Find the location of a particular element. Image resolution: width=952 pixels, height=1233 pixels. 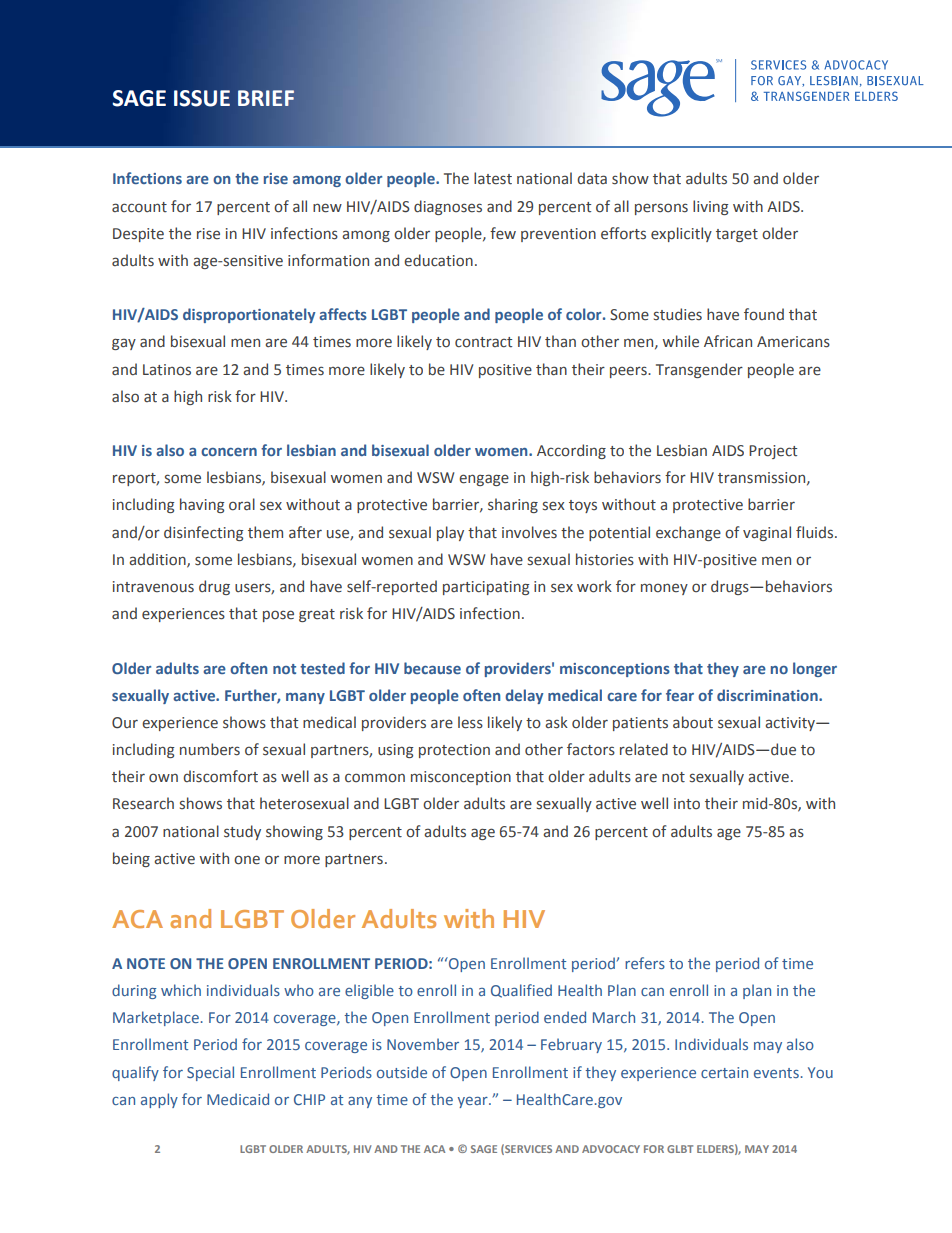

Transgender is located at coordinates (699, 370).
